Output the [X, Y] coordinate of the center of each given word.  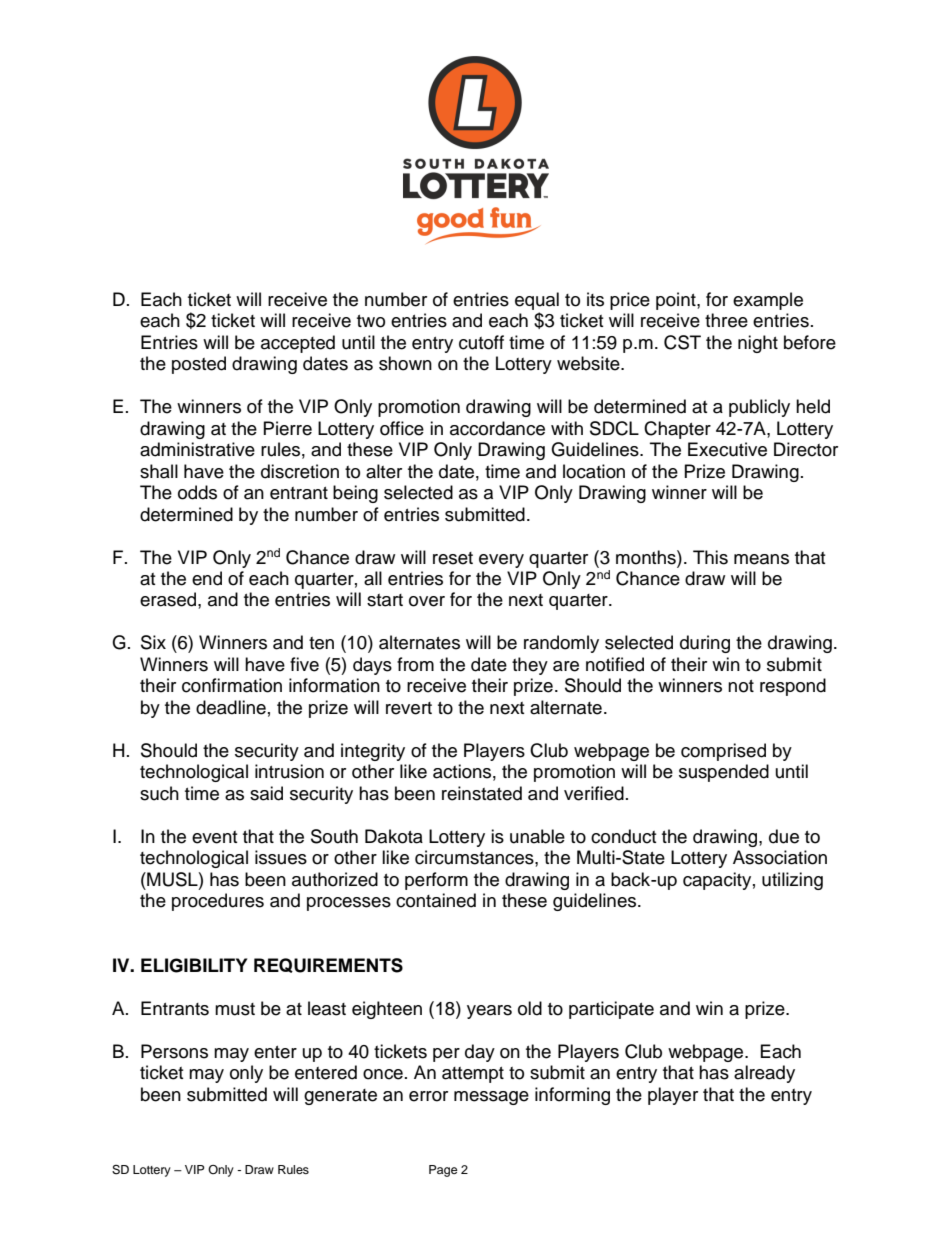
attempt [473, 1075]
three [726, 320]
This [710, 557]
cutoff [481, 342]
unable [537, 836]
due [784, 836]
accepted [298, 344]
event [214, 837]
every [501, 561]
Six [153, 642]
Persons [174, 1051]
